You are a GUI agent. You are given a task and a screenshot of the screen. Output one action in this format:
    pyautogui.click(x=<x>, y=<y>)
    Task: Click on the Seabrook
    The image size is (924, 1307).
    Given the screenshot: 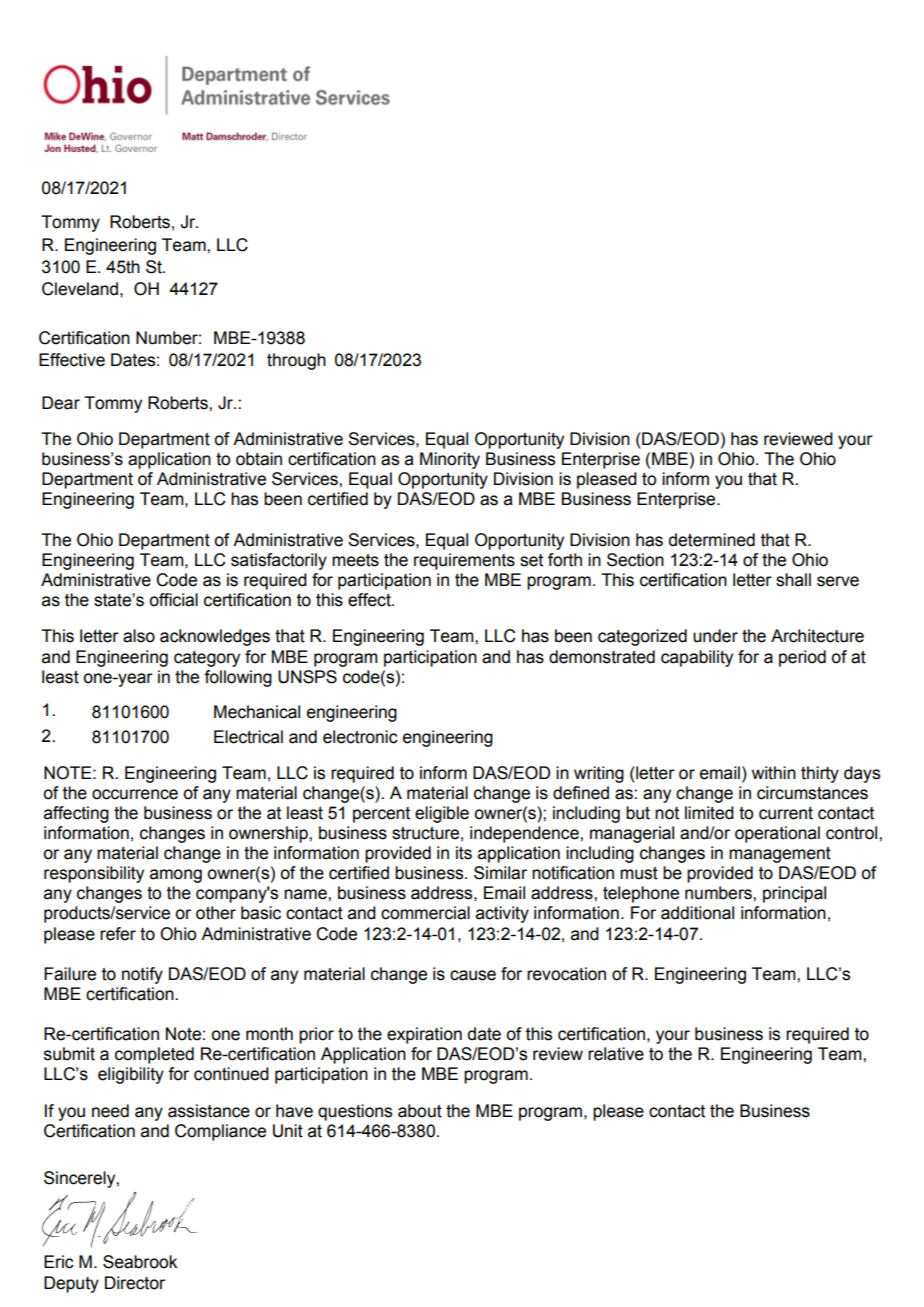 What is the action you would take?
    pyautogui.click(x=140, y=1262)
